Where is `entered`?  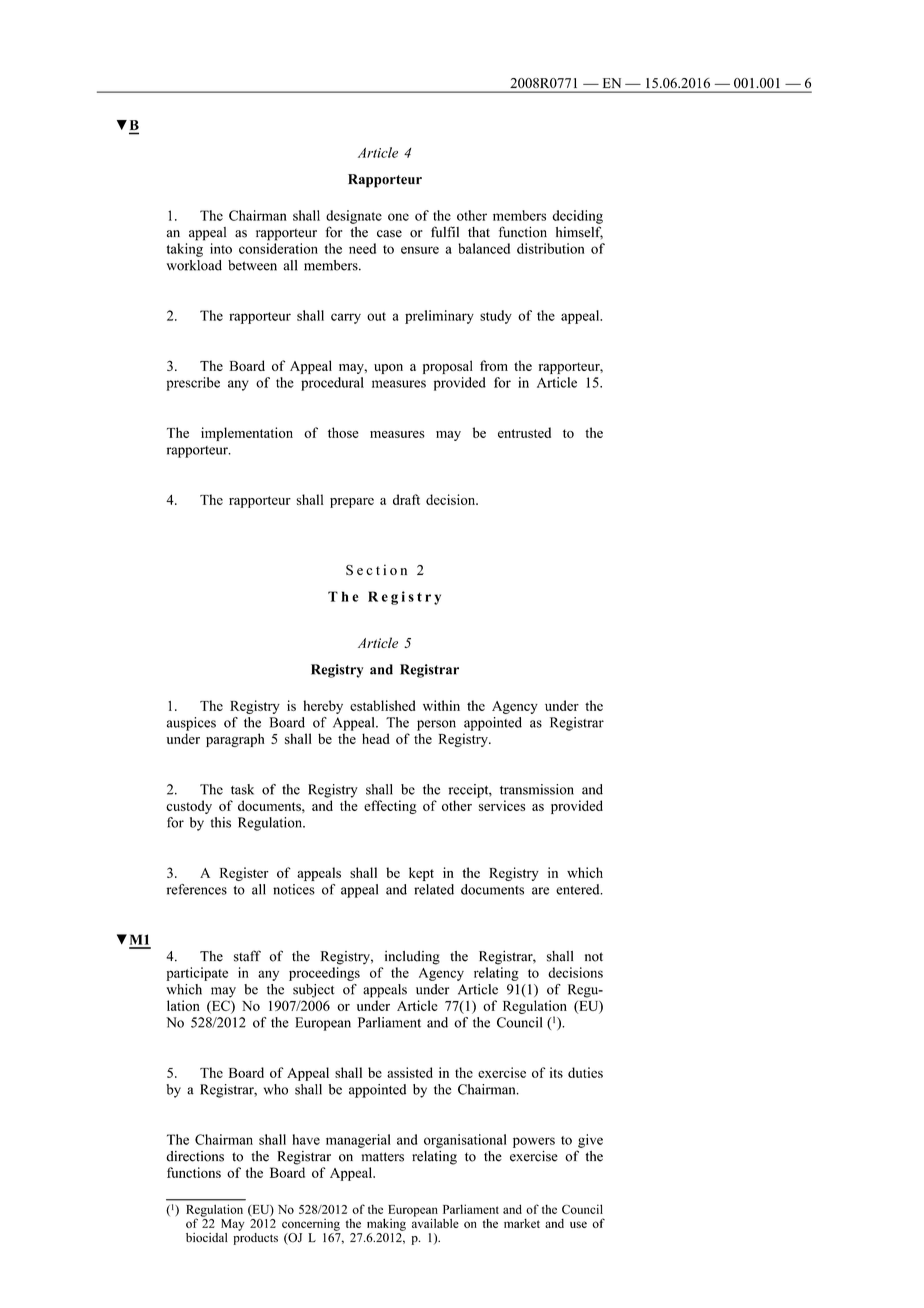 entered is located at coordinates (579, 889).
